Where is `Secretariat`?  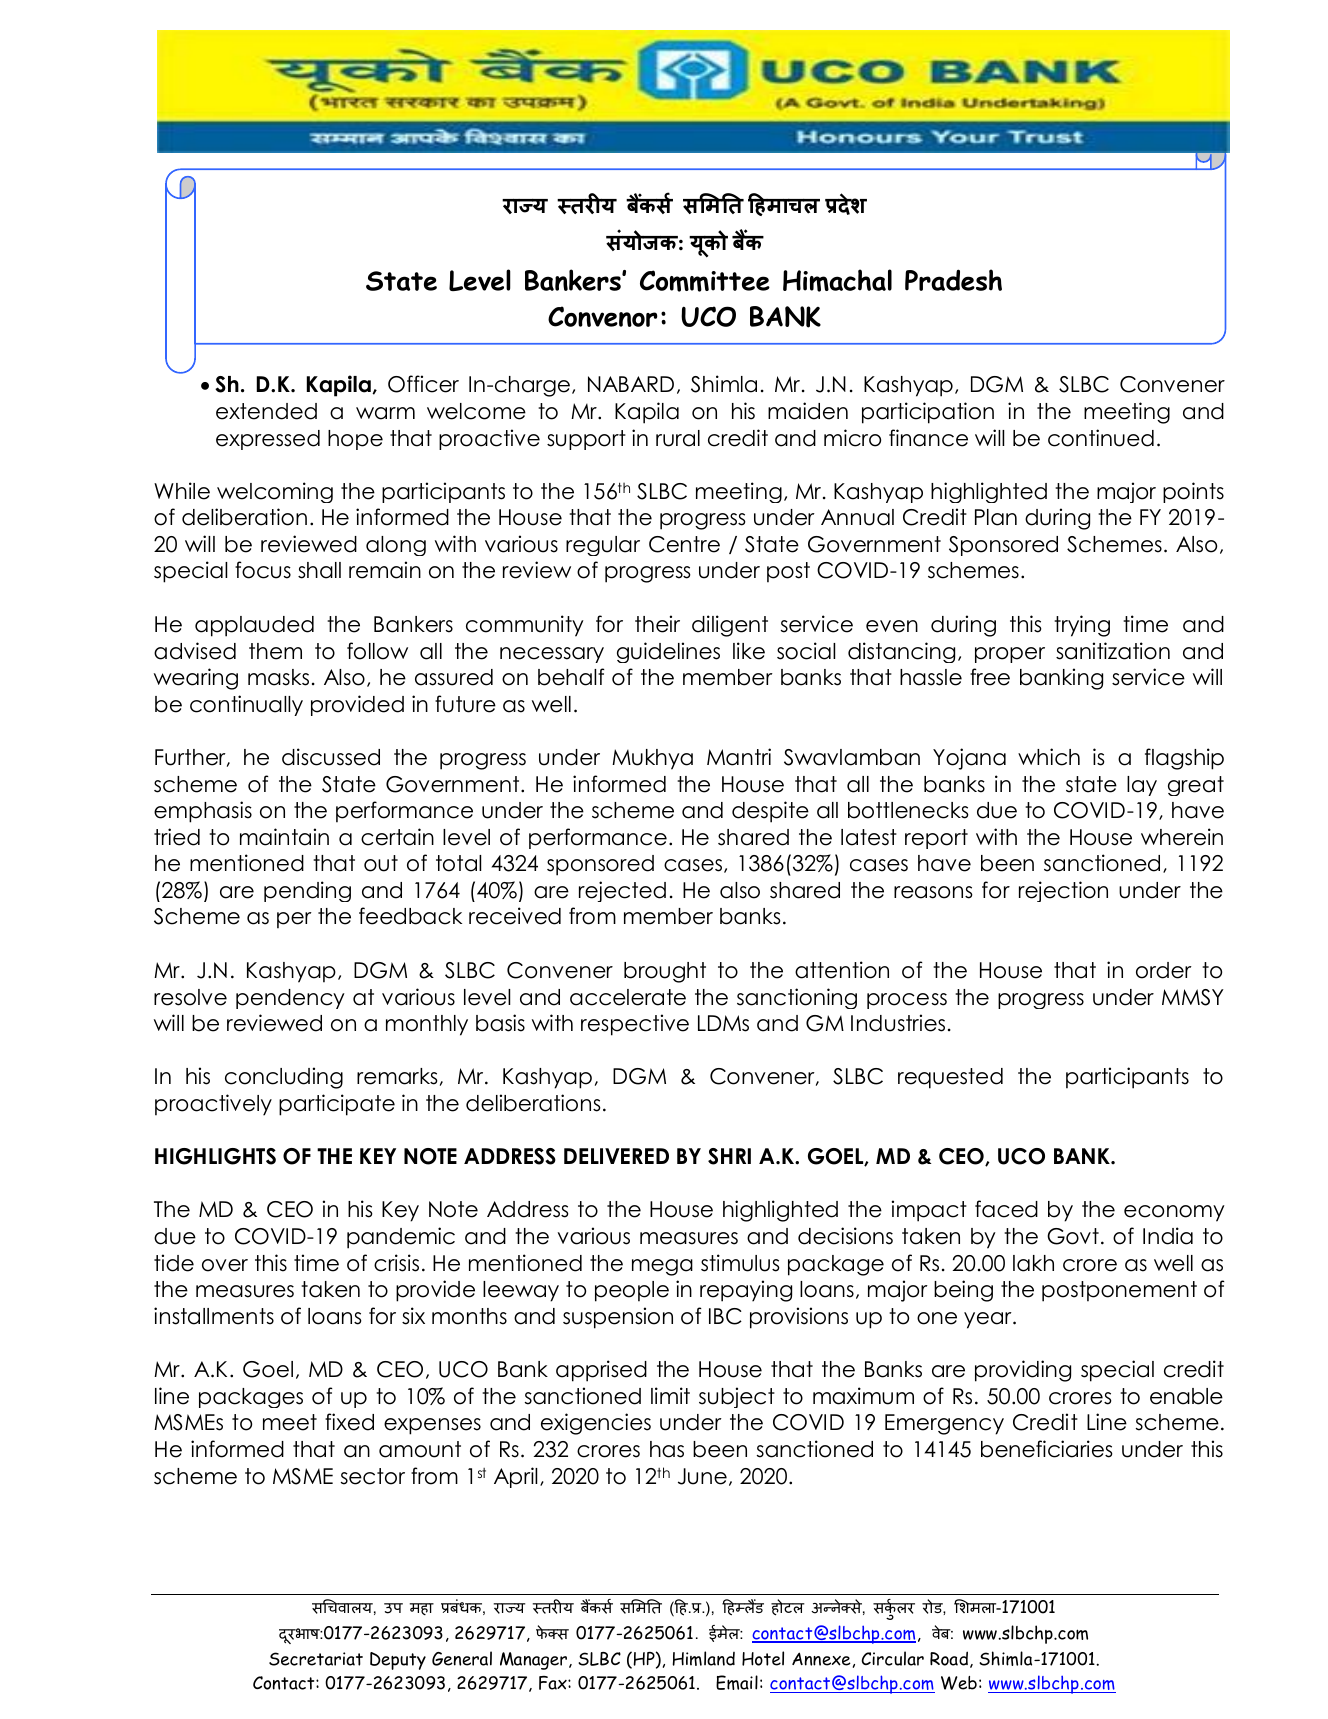 Secretariat is located at coordinates (316, 1659).
